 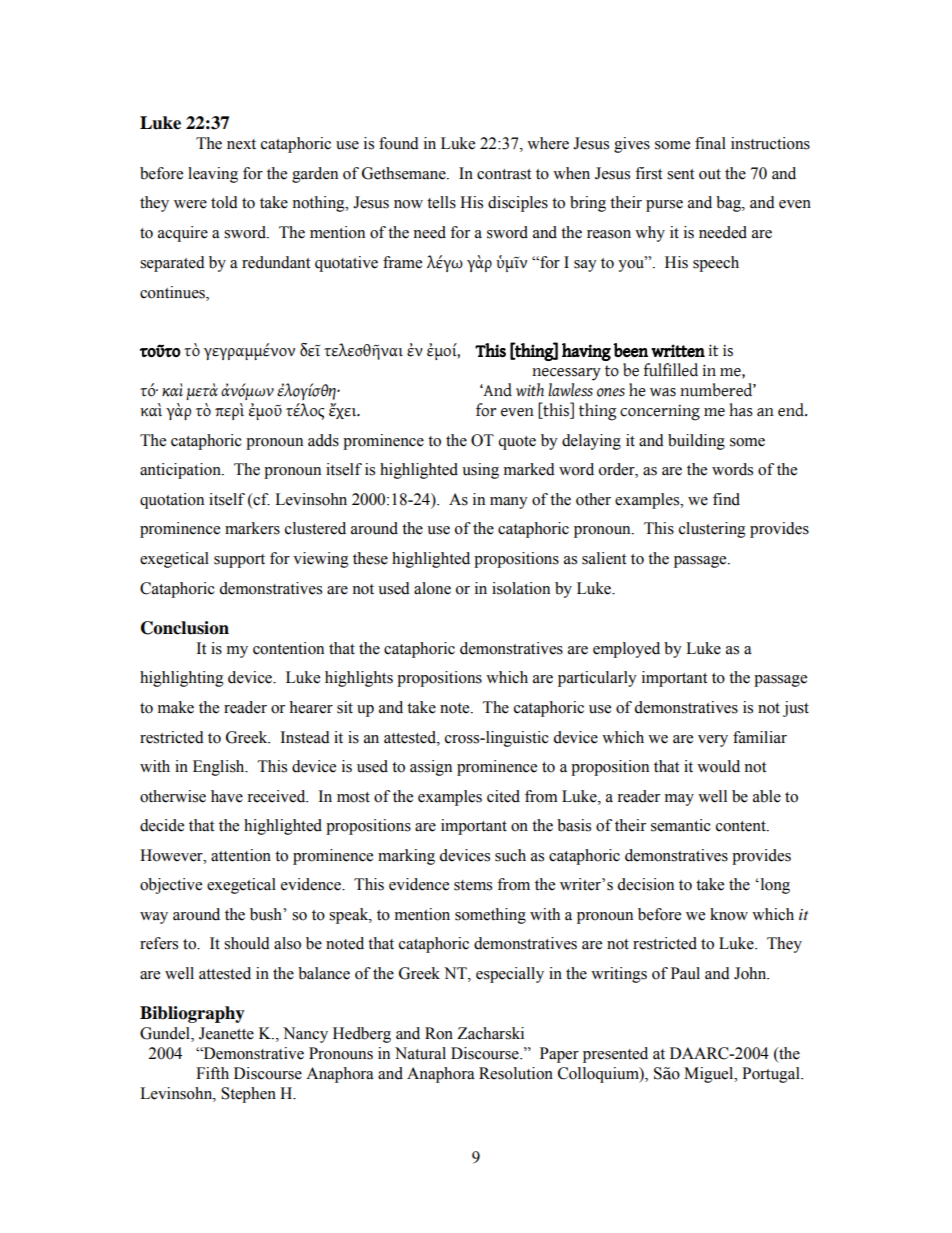 I want to click on has, so click(x=741, y=410).
